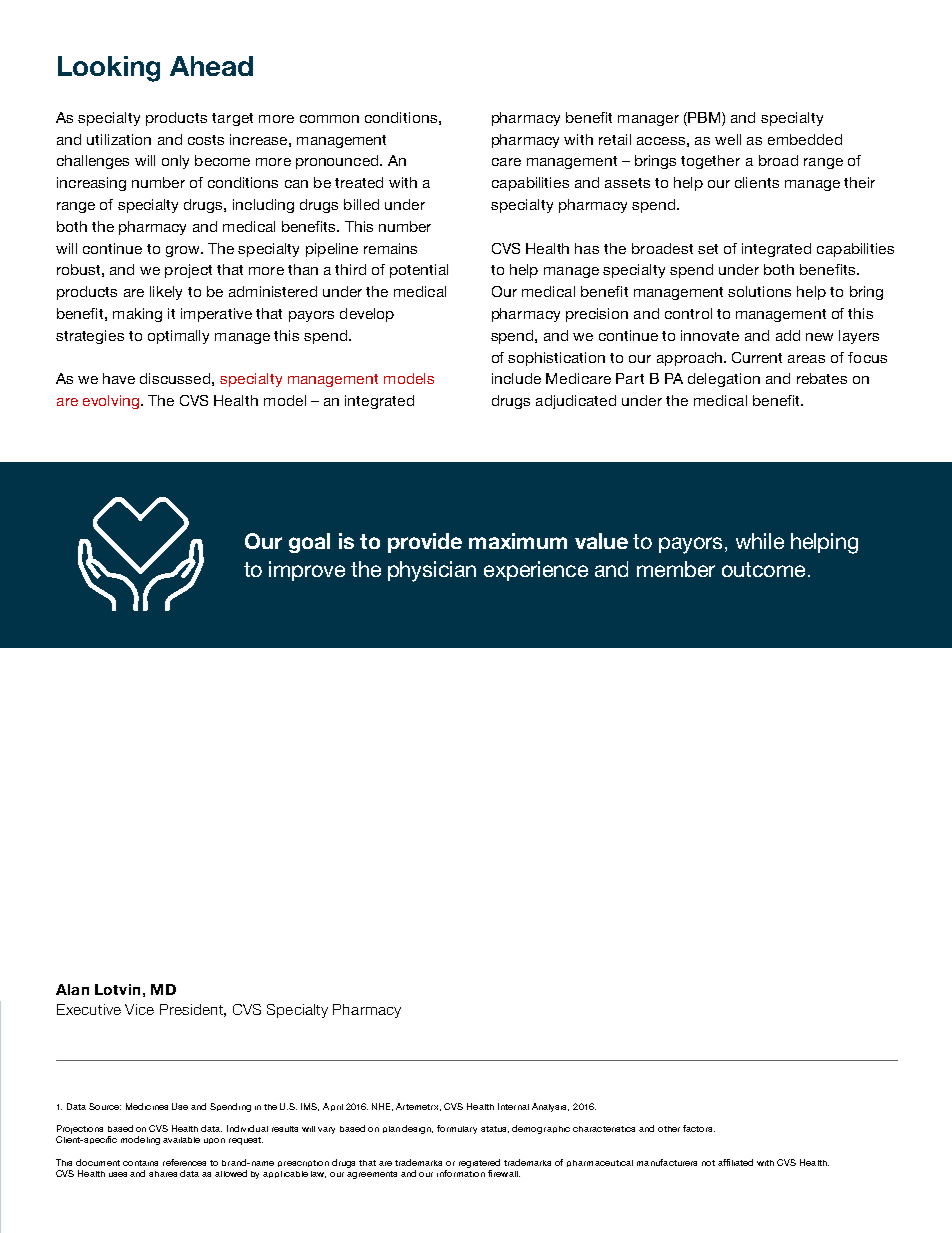  What do you see at coordinates (211, 66) in the image?
I see `Ahead` at bounding box center [211, 66].
